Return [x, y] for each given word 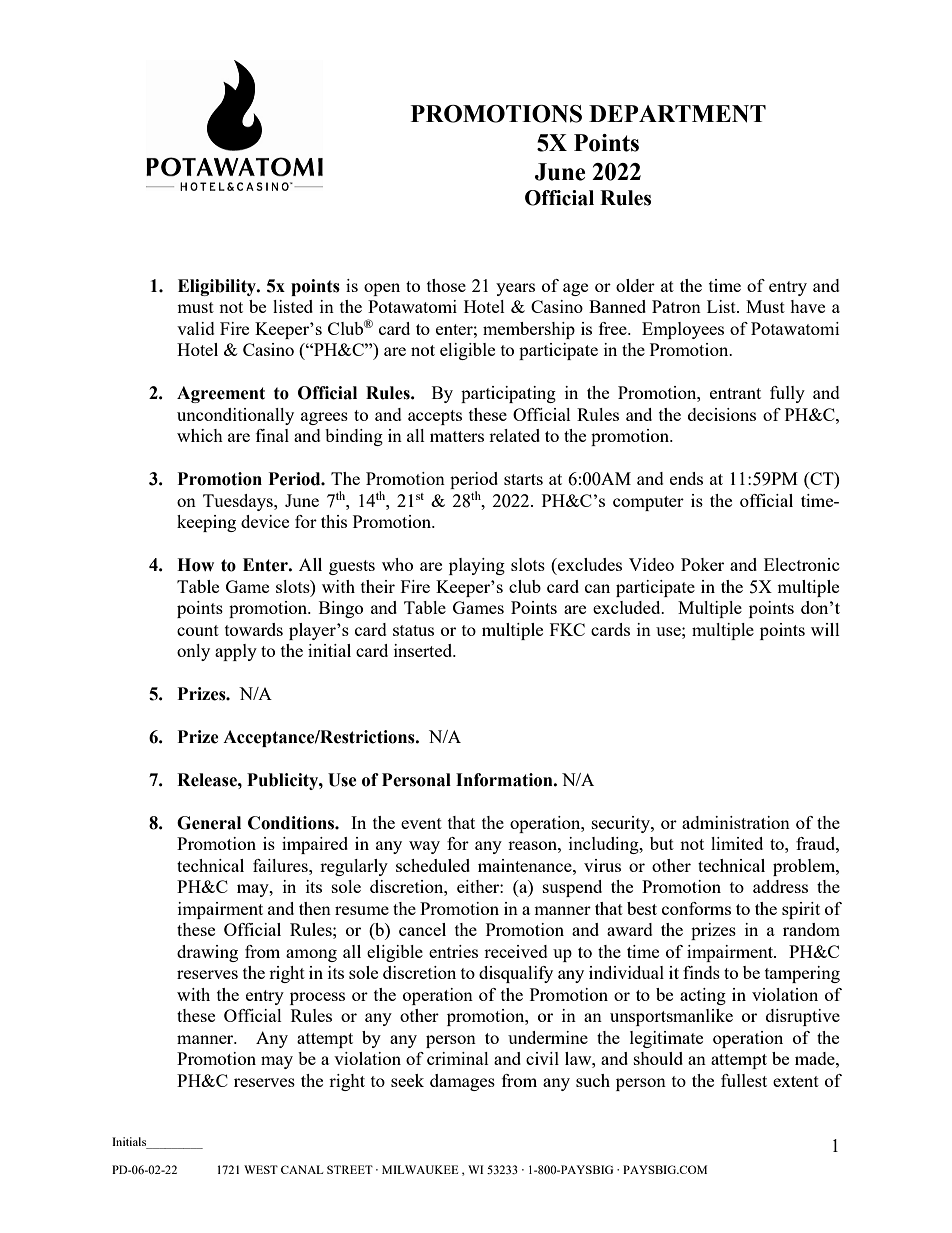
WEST [261, 1169]
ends [686, 478]
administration [736, 822]
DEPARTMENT [677, 114]
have [807, 306]
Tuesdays [239, 502]
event [421, 823]
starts [523, 479]
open [382, 289]
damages [462, 1082]
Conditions [292, 823]
